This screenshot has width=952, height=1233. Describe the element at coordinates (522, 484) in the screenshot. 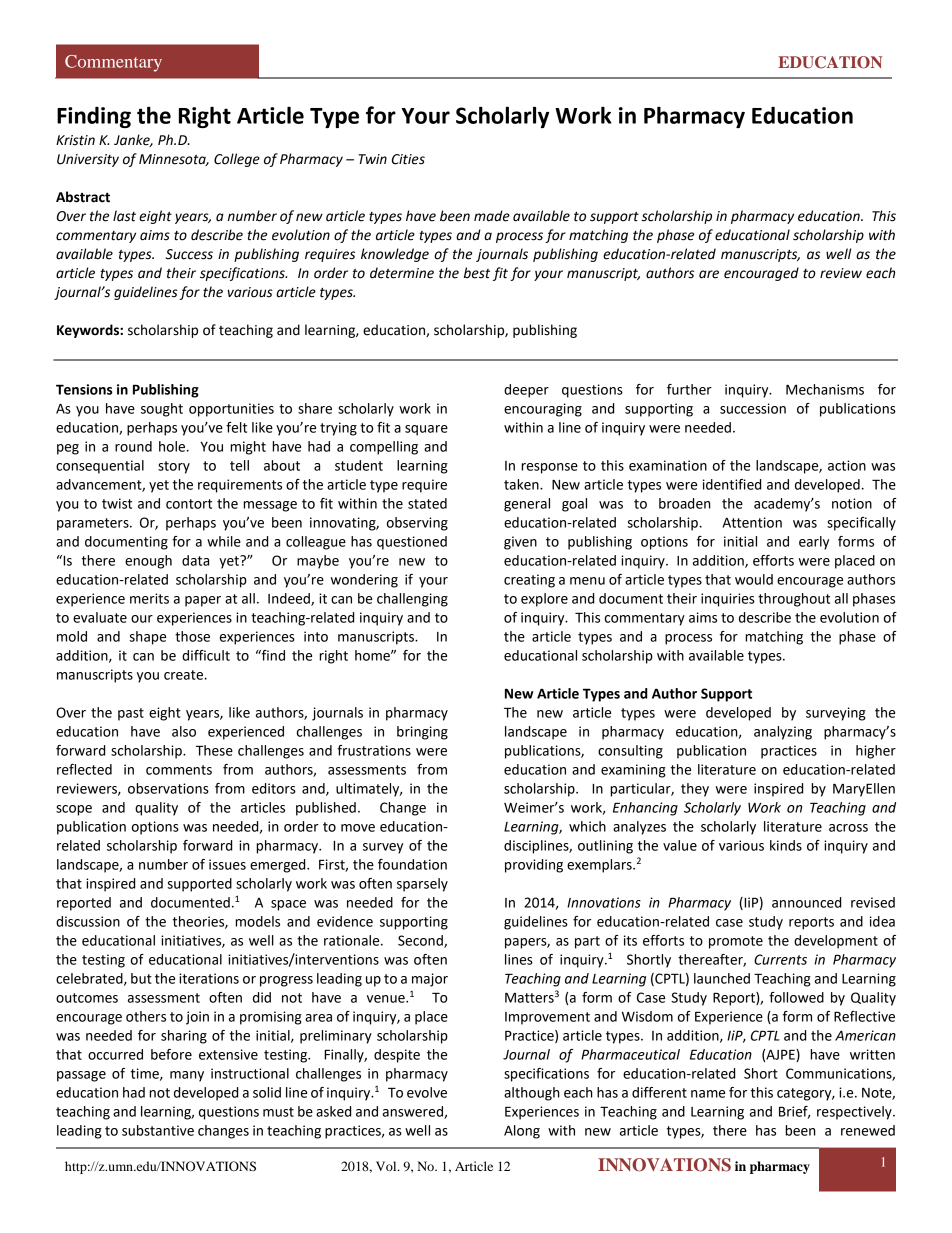

I see `taken` at that location.
